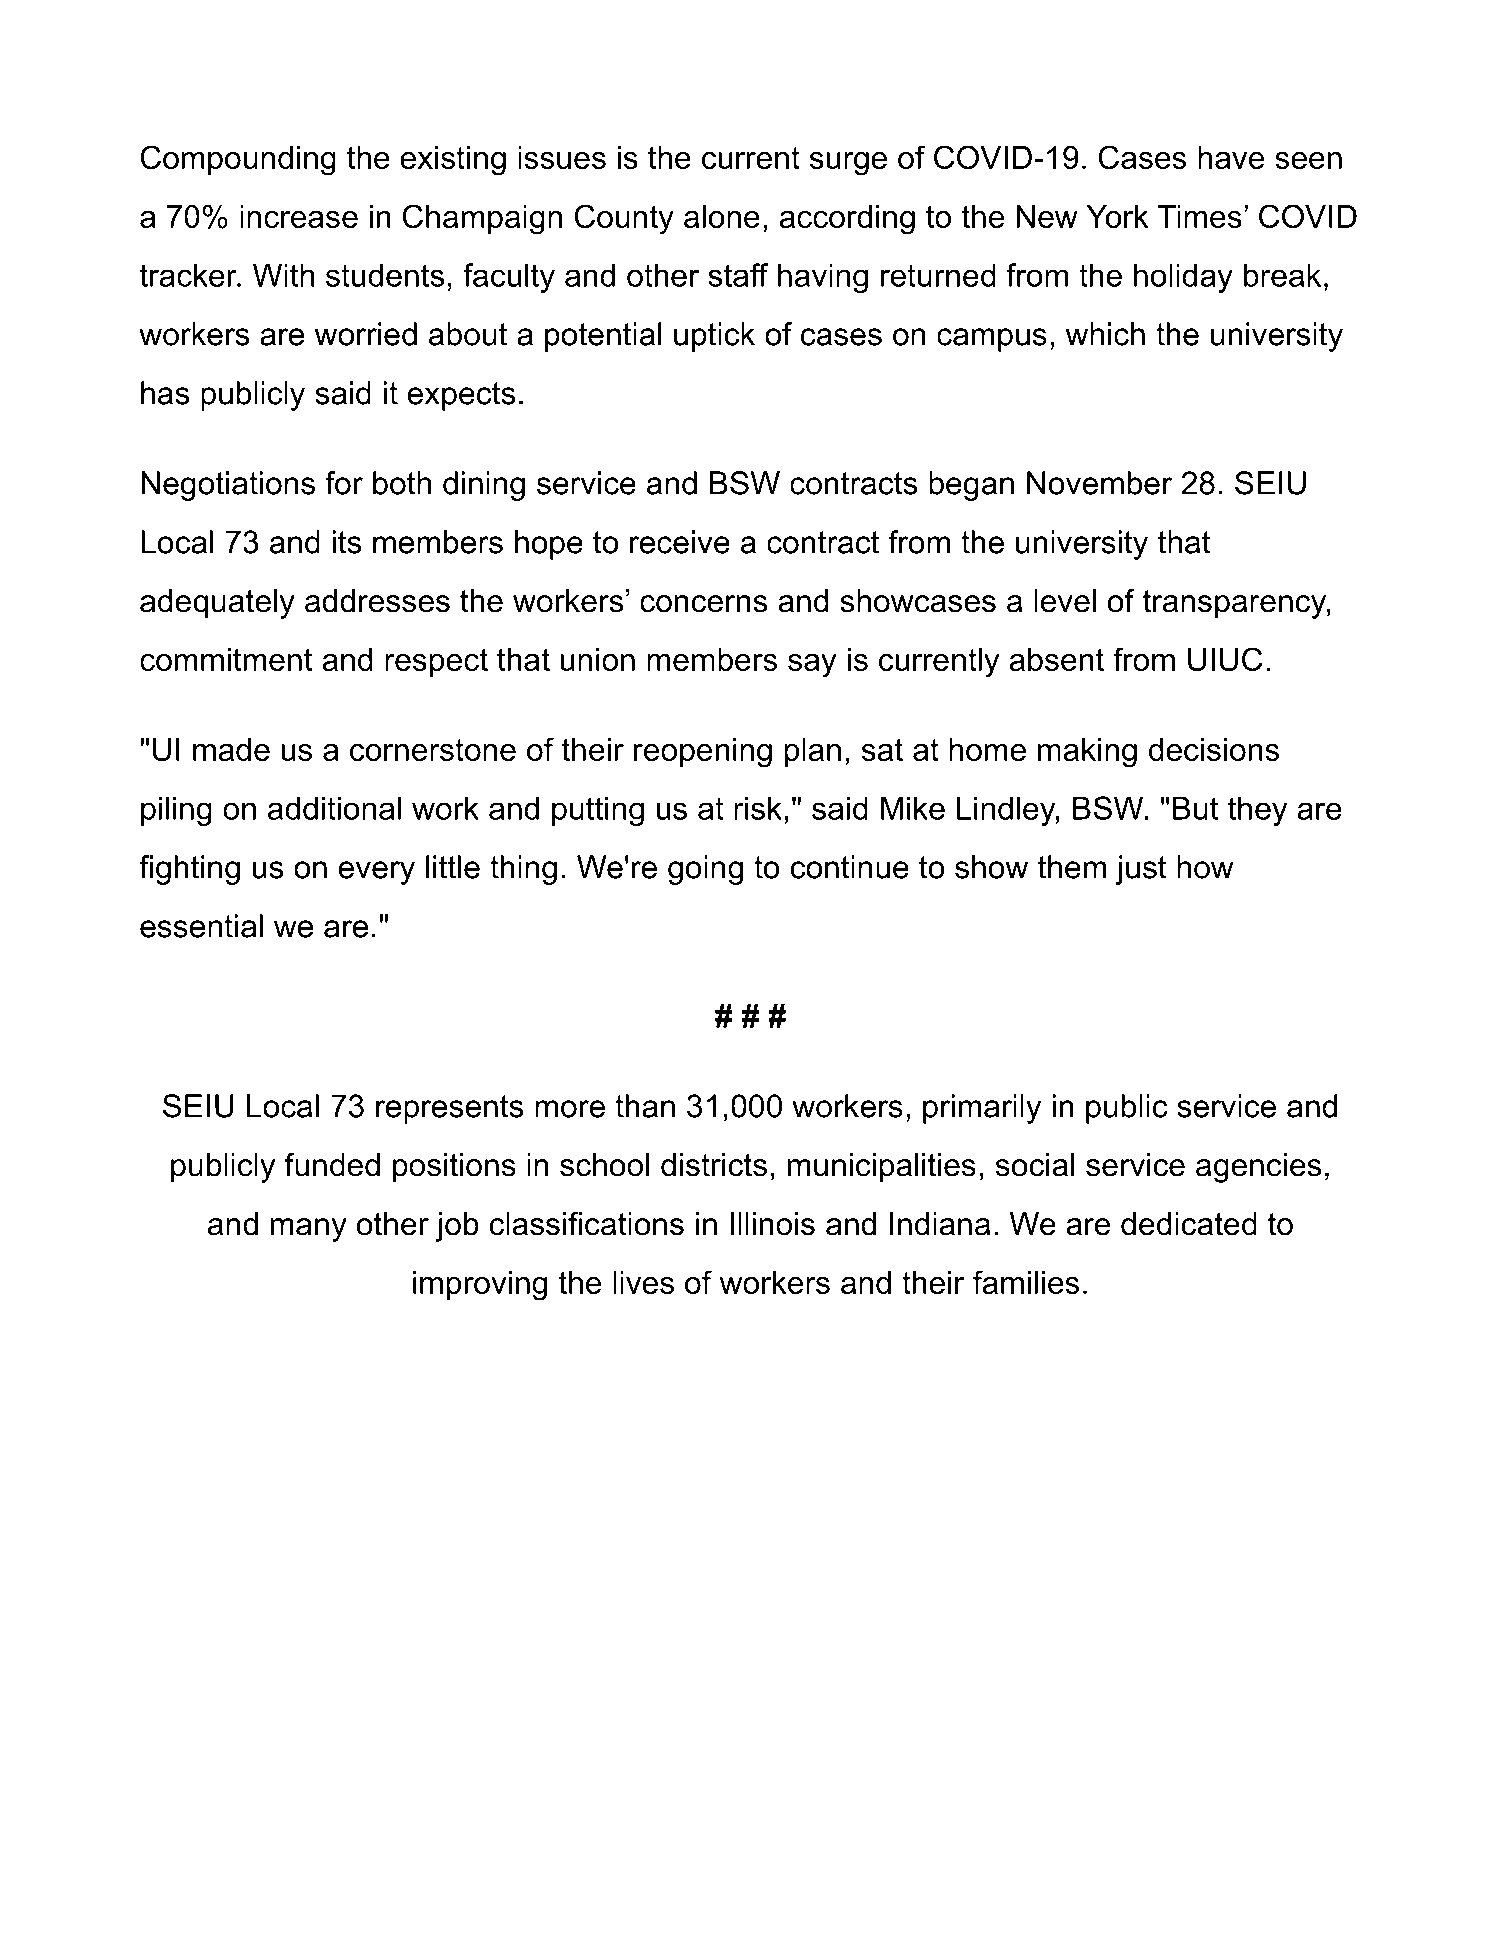  What do you see at coordinates (1099, 483) in the page?
I see `November` at bounding box center [1099, 483].
